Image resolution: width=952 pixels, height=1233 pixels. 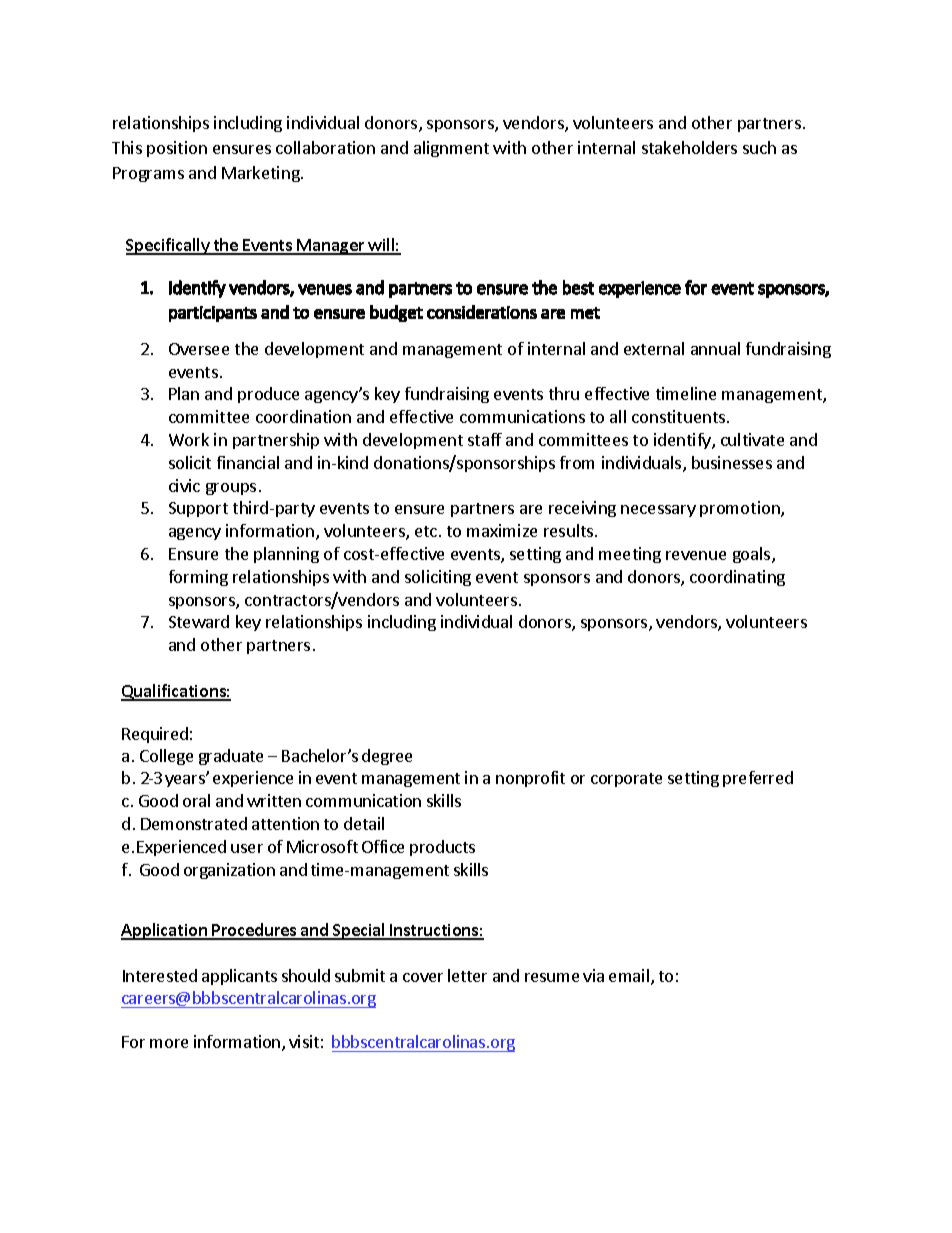 I want to click on staff, so click(x=485, y=439).
